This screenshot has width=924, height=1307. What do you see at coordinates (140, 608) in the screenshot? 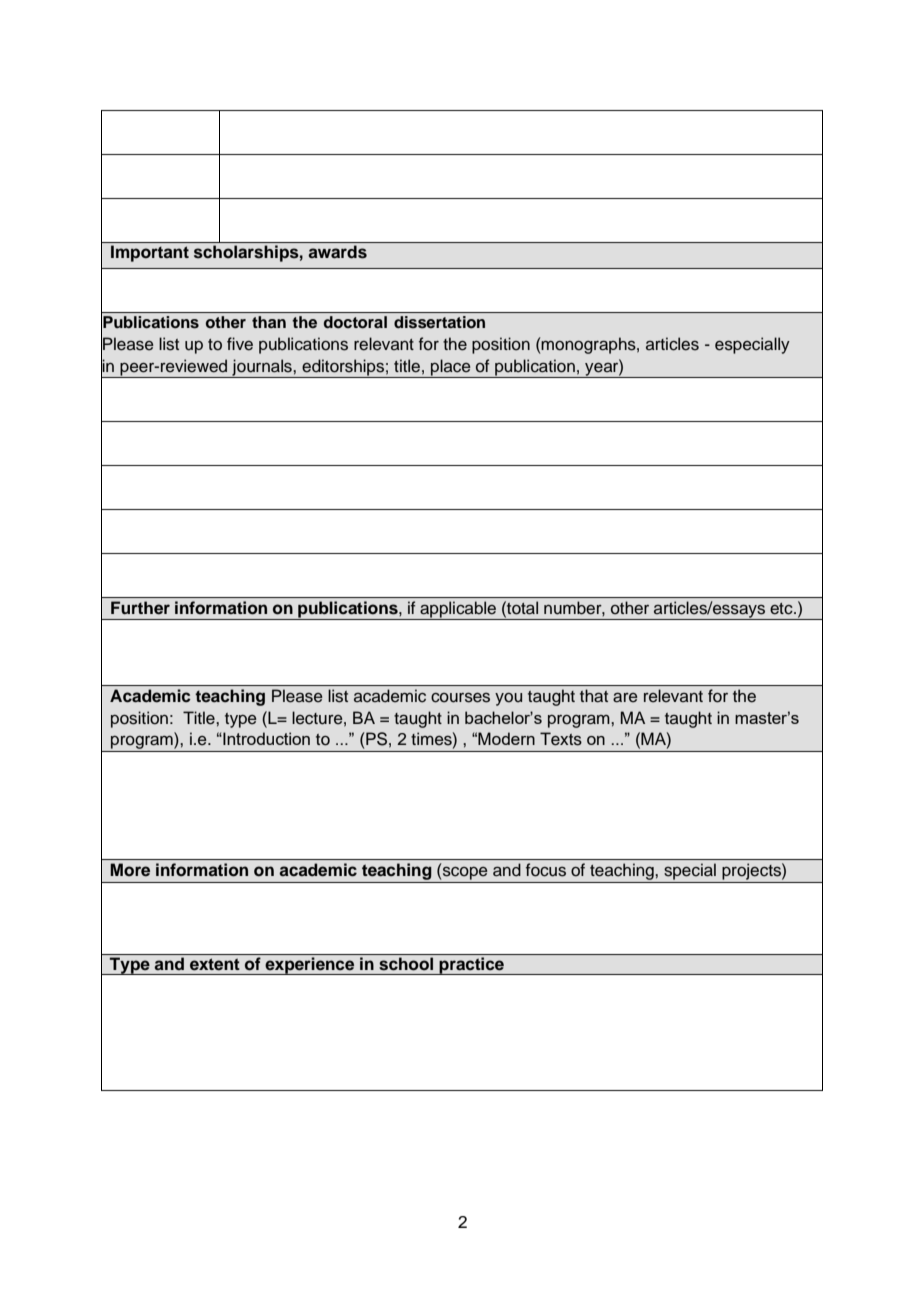
I see `Further` at bounding box center [140, 608].
